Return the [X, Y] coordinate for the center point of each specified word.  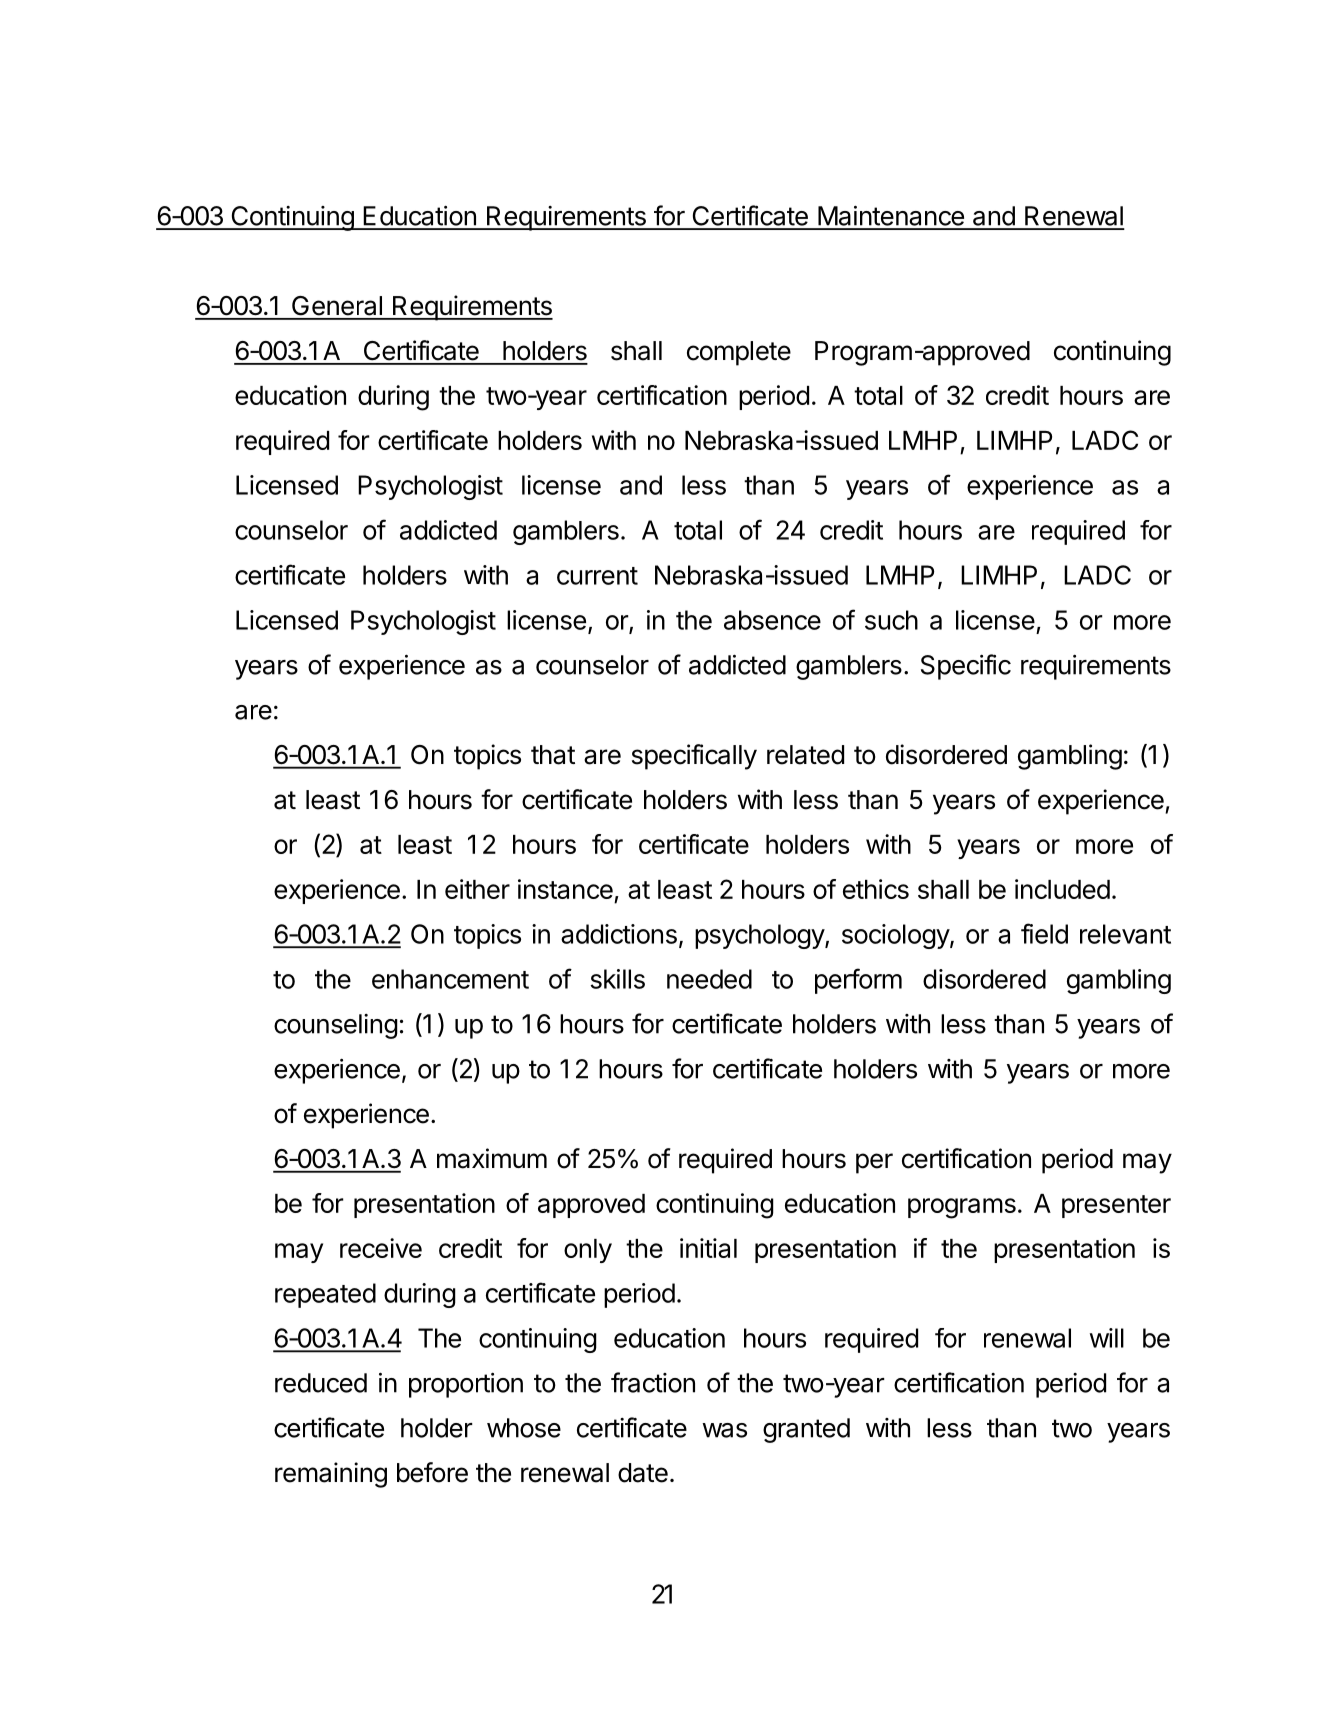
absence [772, 620]
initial [708, 1248]
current [597, 576]
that [553, 755]
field [1044, 933]
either [477, 889]
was [724, 1430]
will [1107, 1338]
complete [739, 353]
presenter [1116, 1206]
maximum [492, 1158]
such [891, 620]
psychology [760, 936]
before [432, 1472]
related [805, 755]
